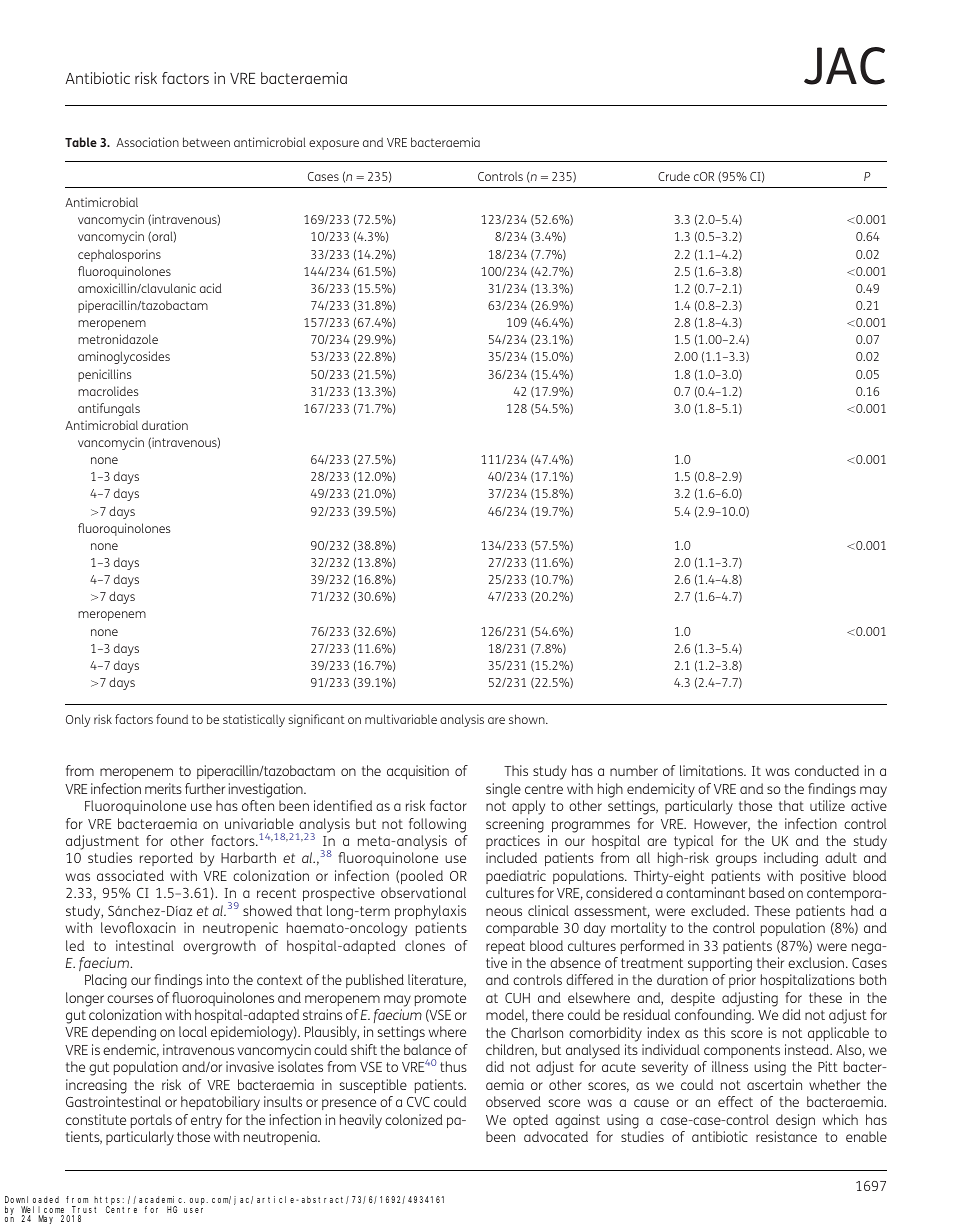 Image resolution: width=953 pixels, height=1232 pixels. Describe the element at coordinates (414, 1119) in the screenshot. I see `colonized` at that location.
